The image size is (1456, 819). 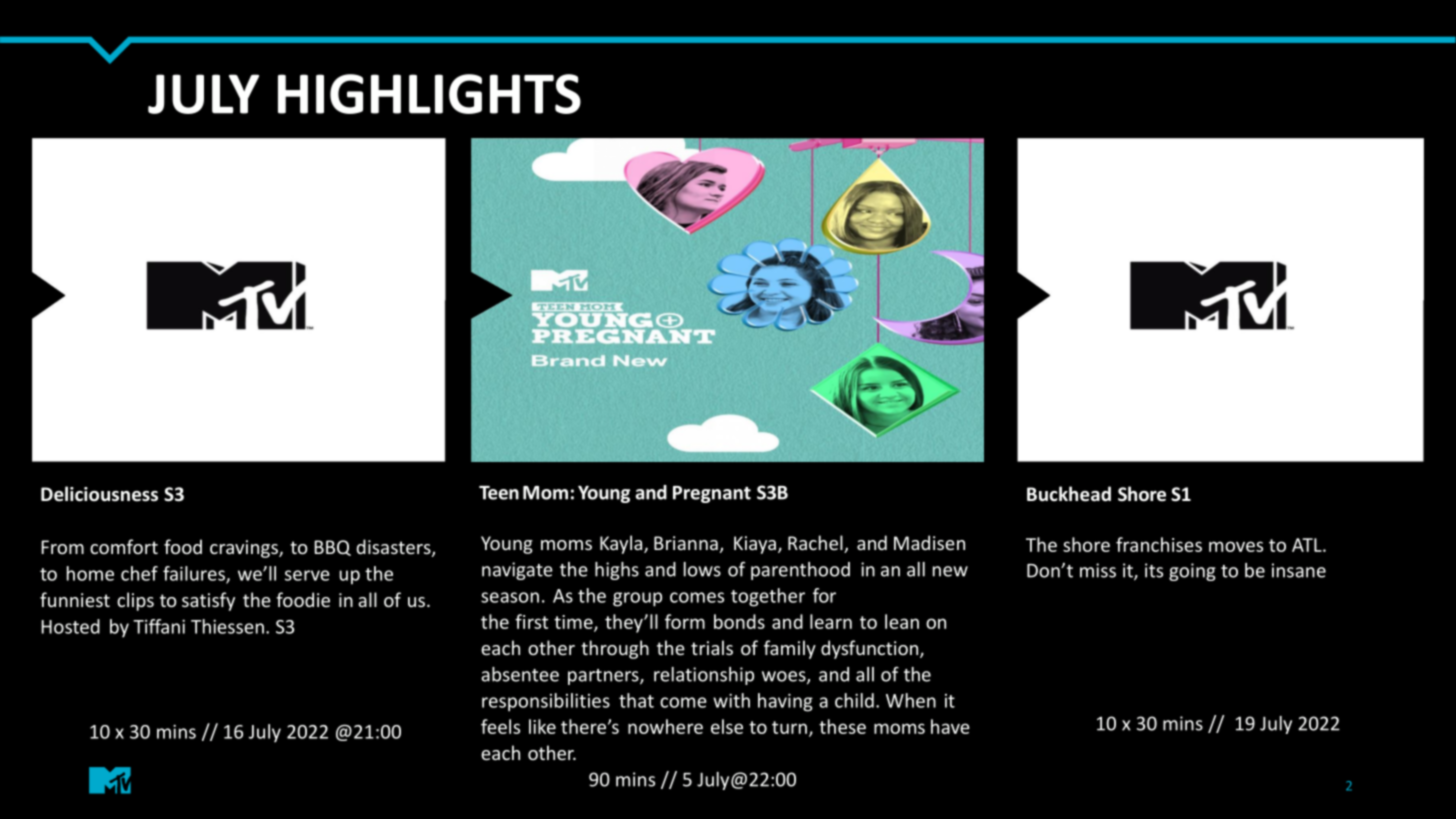 What do you see at coordinates (429, 94) in the screenshot?
I see `HIGHLIGHTS` at bounding box center [429, 94].
